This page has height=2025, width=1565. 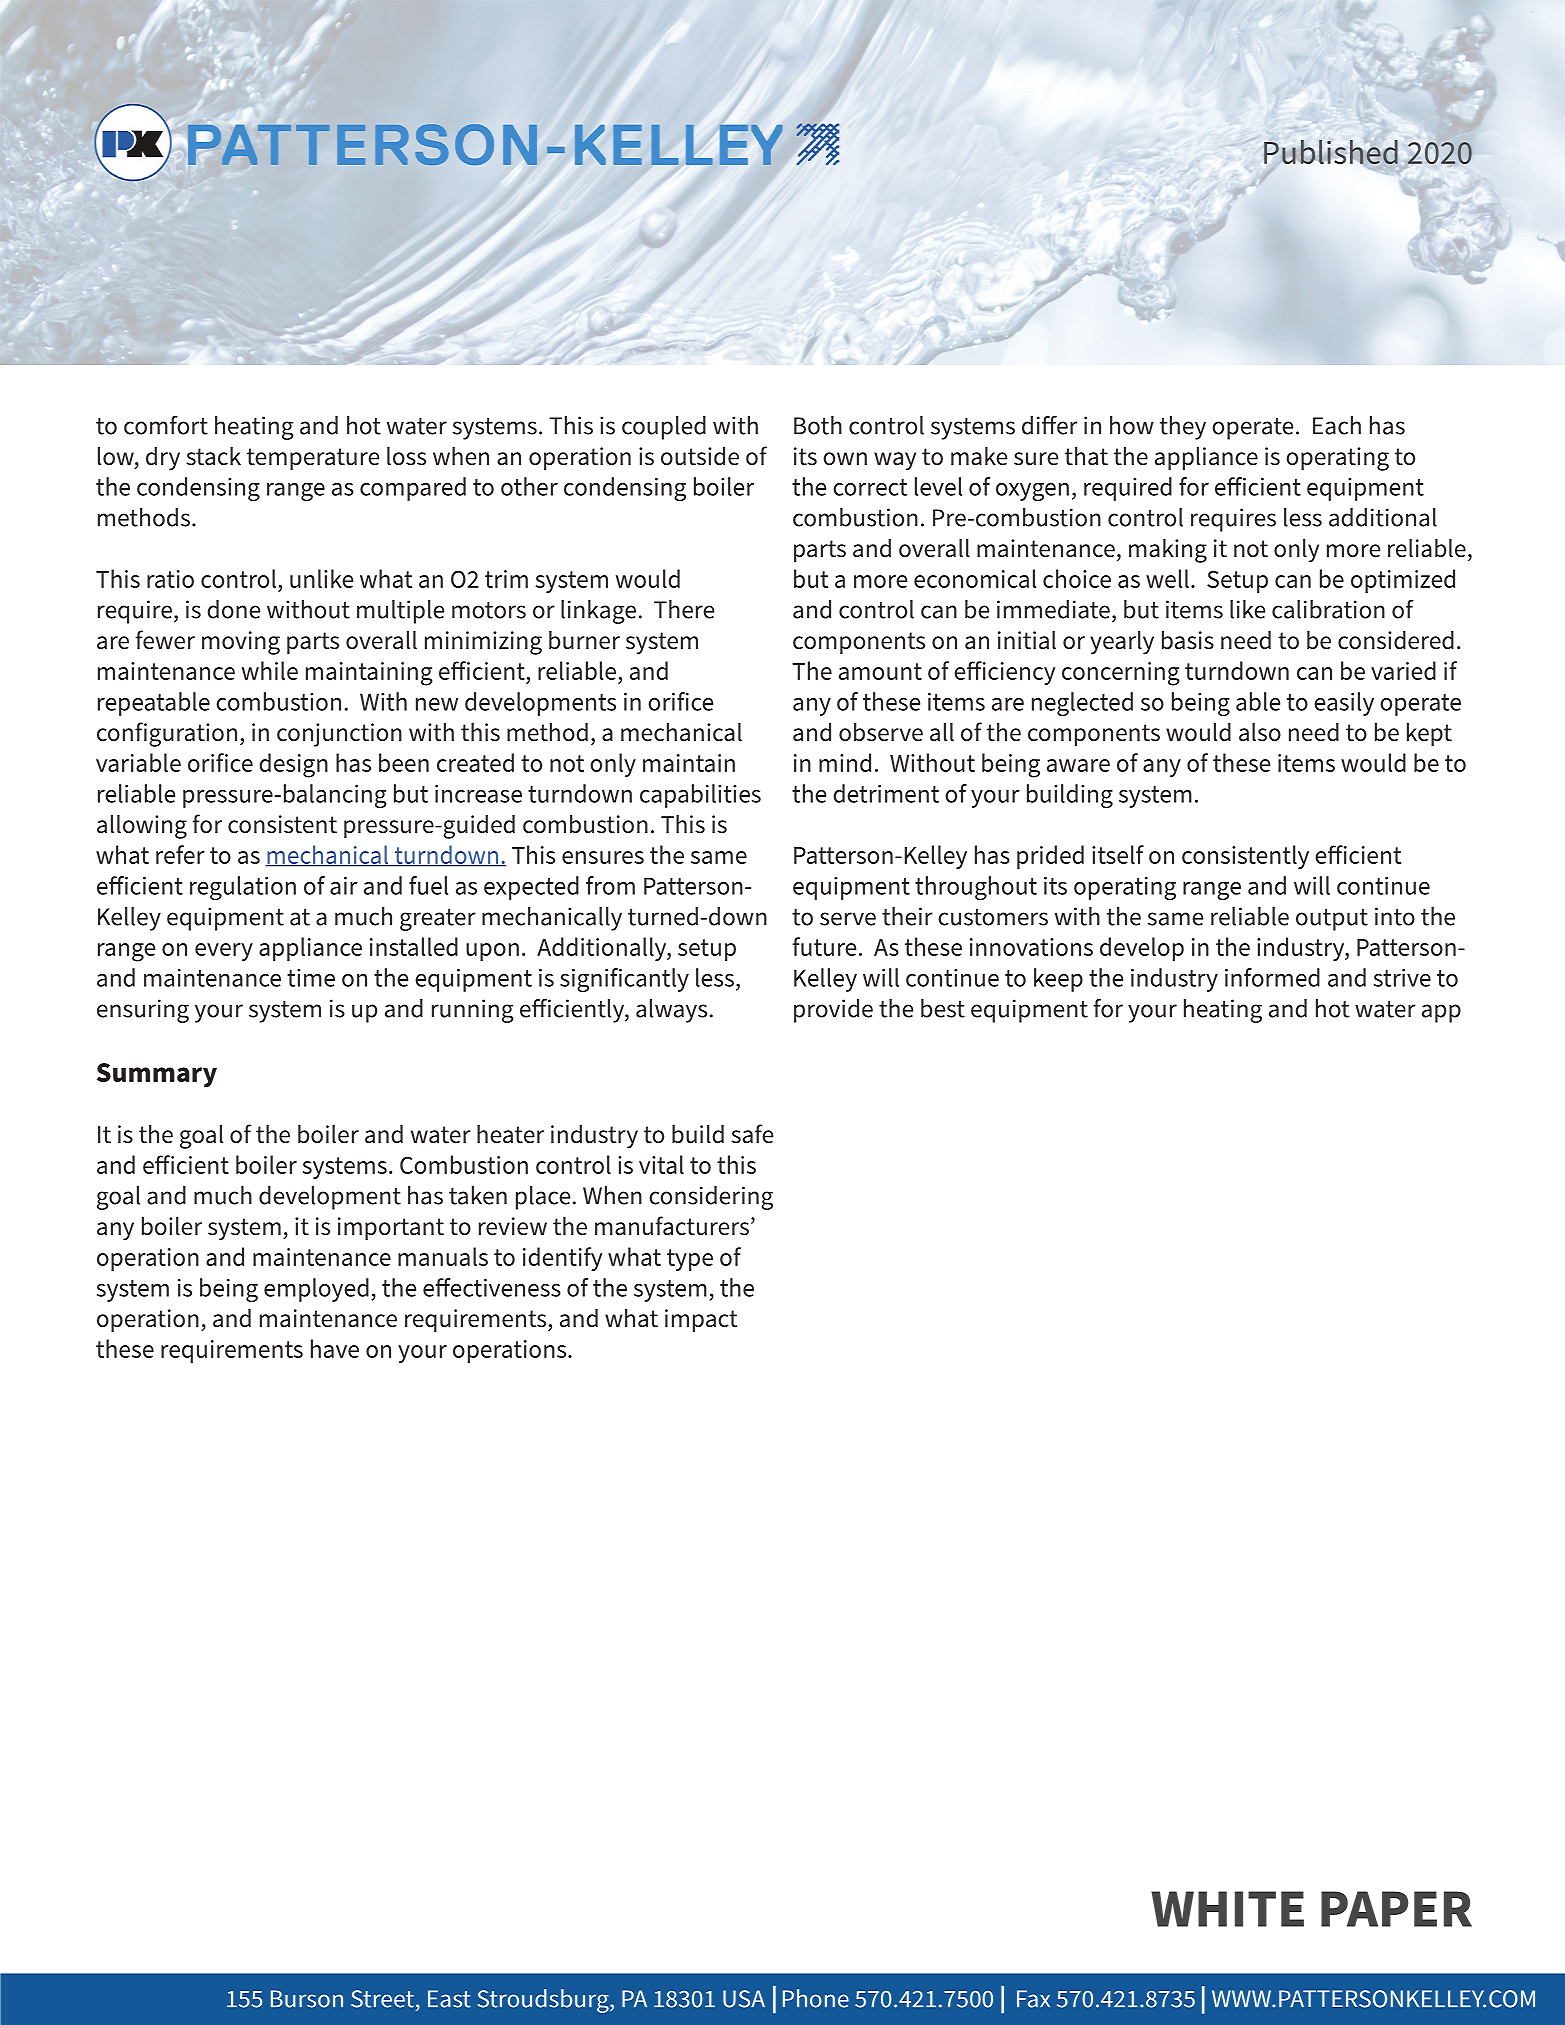 What do you see at coordinates (166, 425) in the page?
I see `comfort` at bounding box center [166, 425].
